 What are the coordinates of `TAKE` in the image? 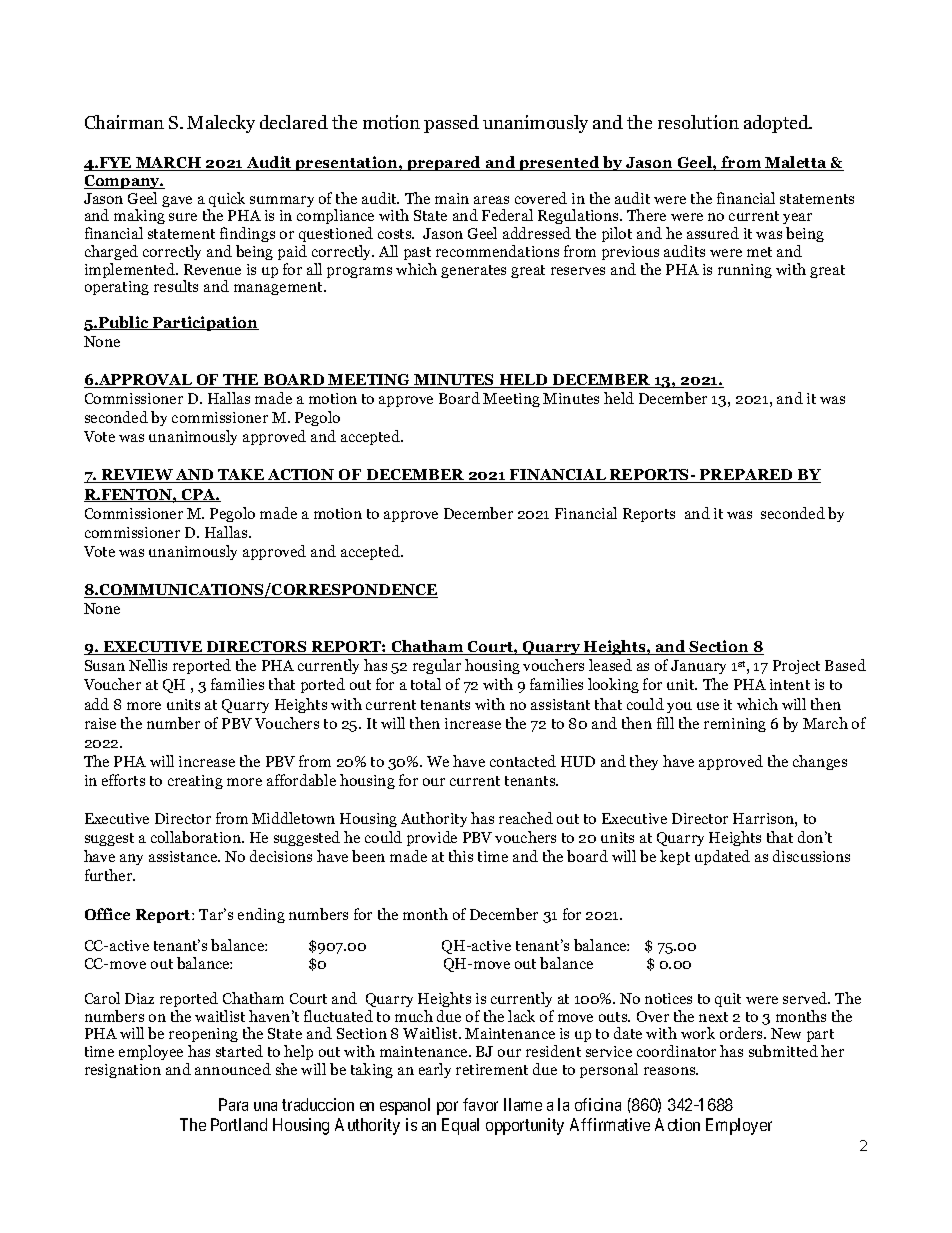 It's located at (241, 476).
